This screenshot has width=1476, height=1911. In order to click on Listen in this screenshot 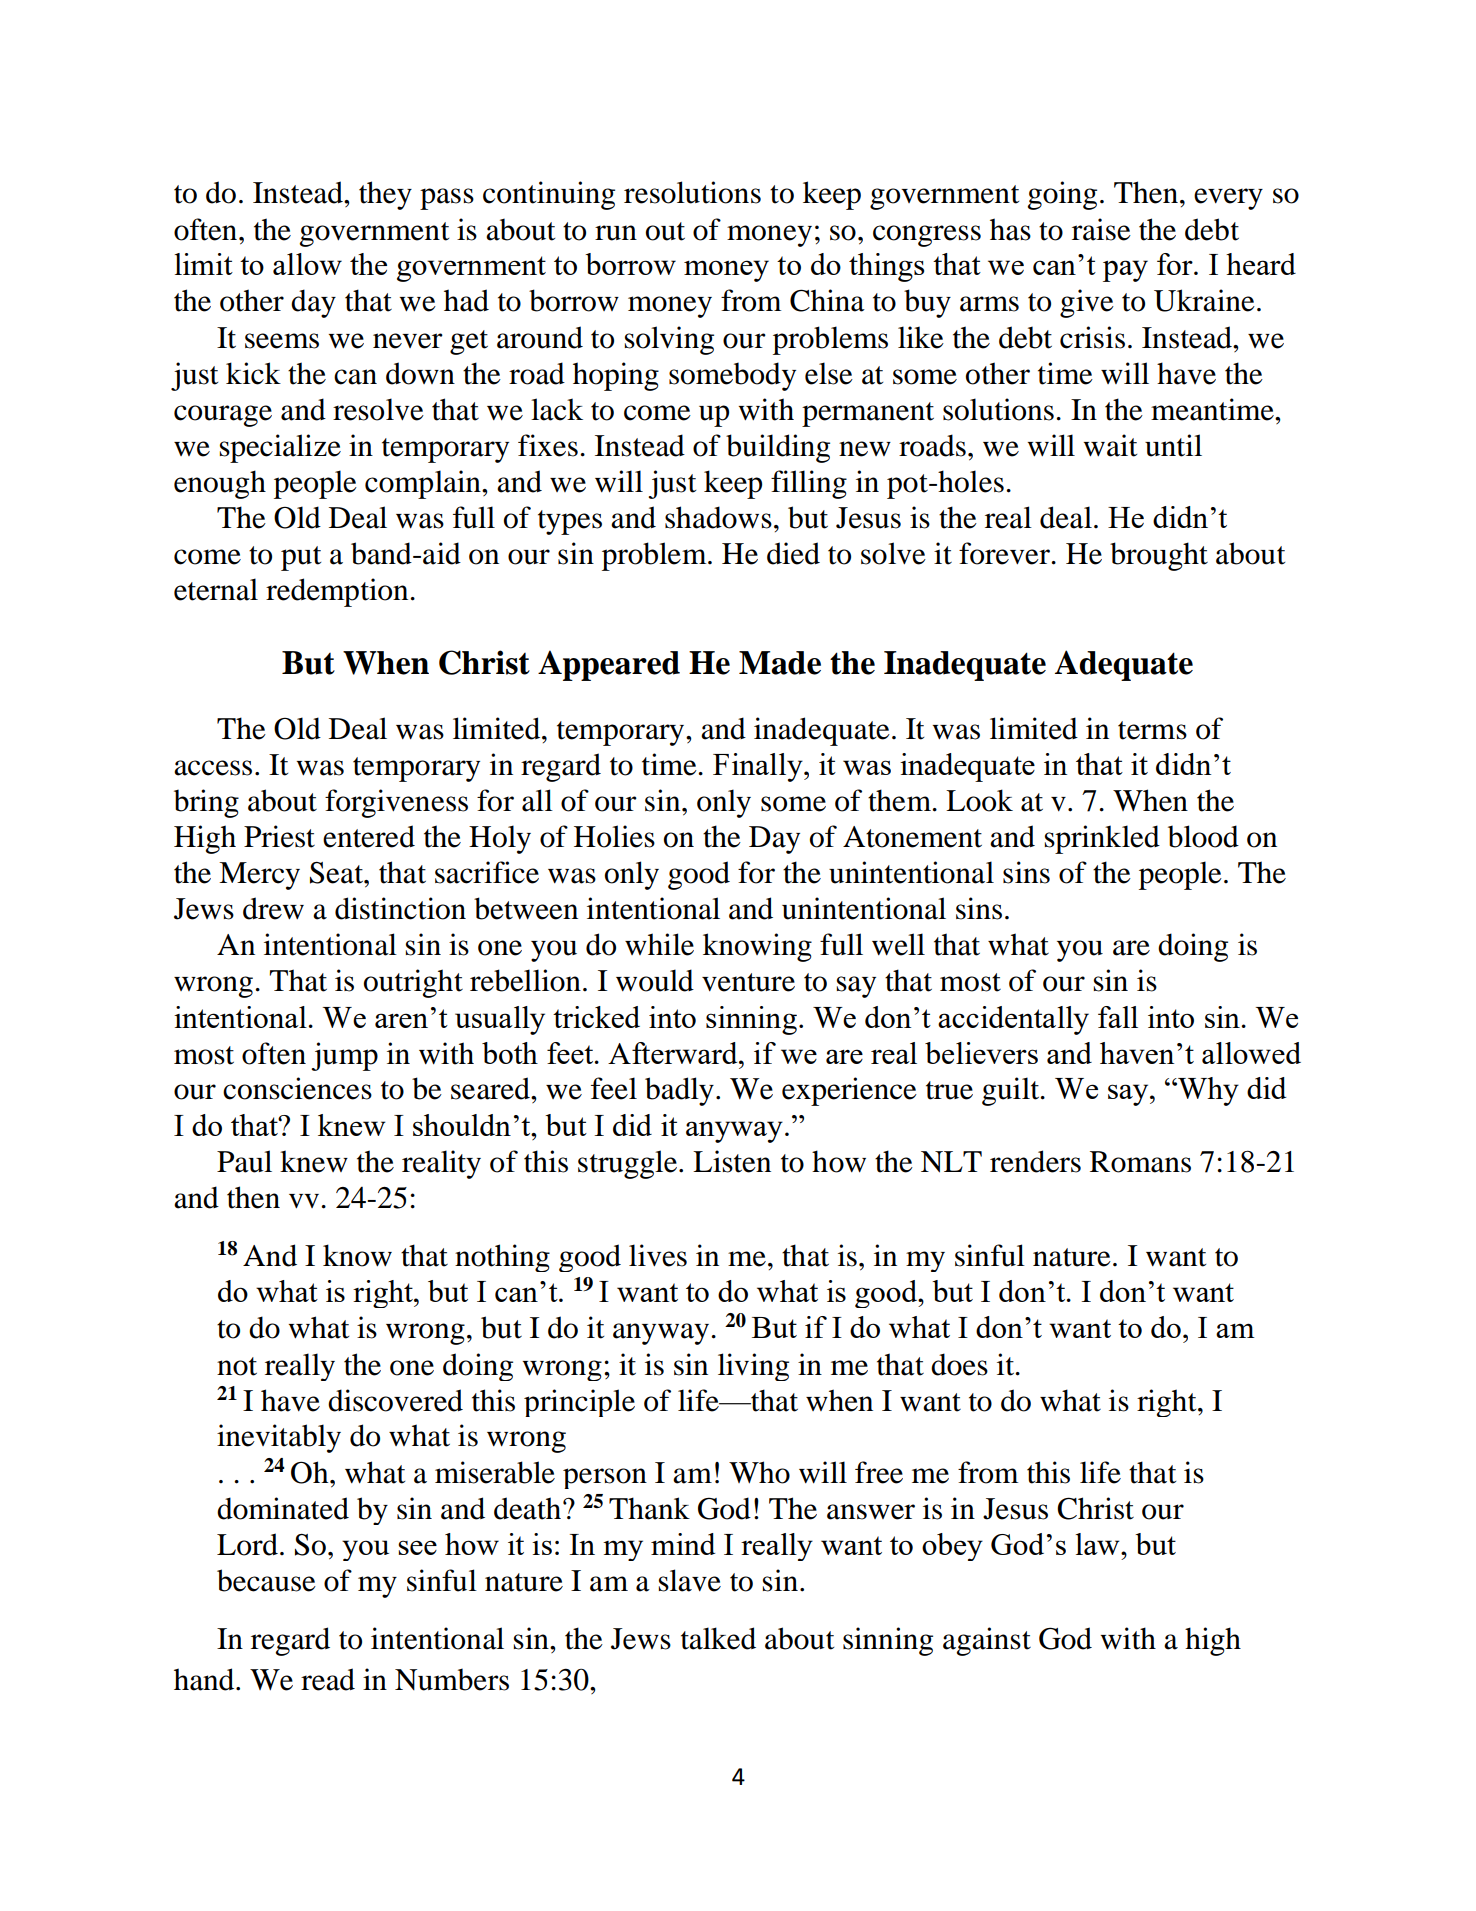, I will do `click(732, 1161)`.
